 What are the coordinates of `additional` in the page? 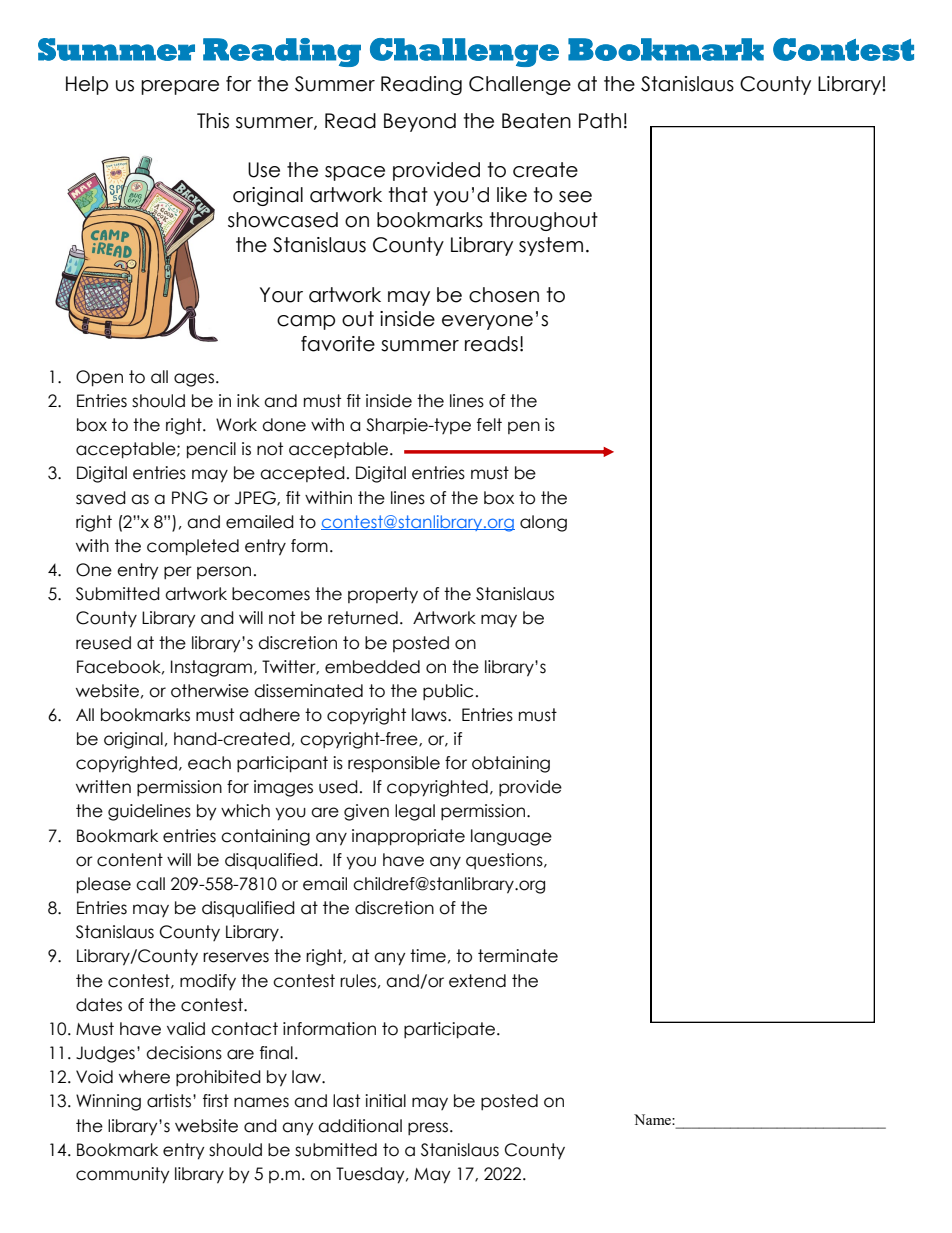 It's located at (360, 1126).
